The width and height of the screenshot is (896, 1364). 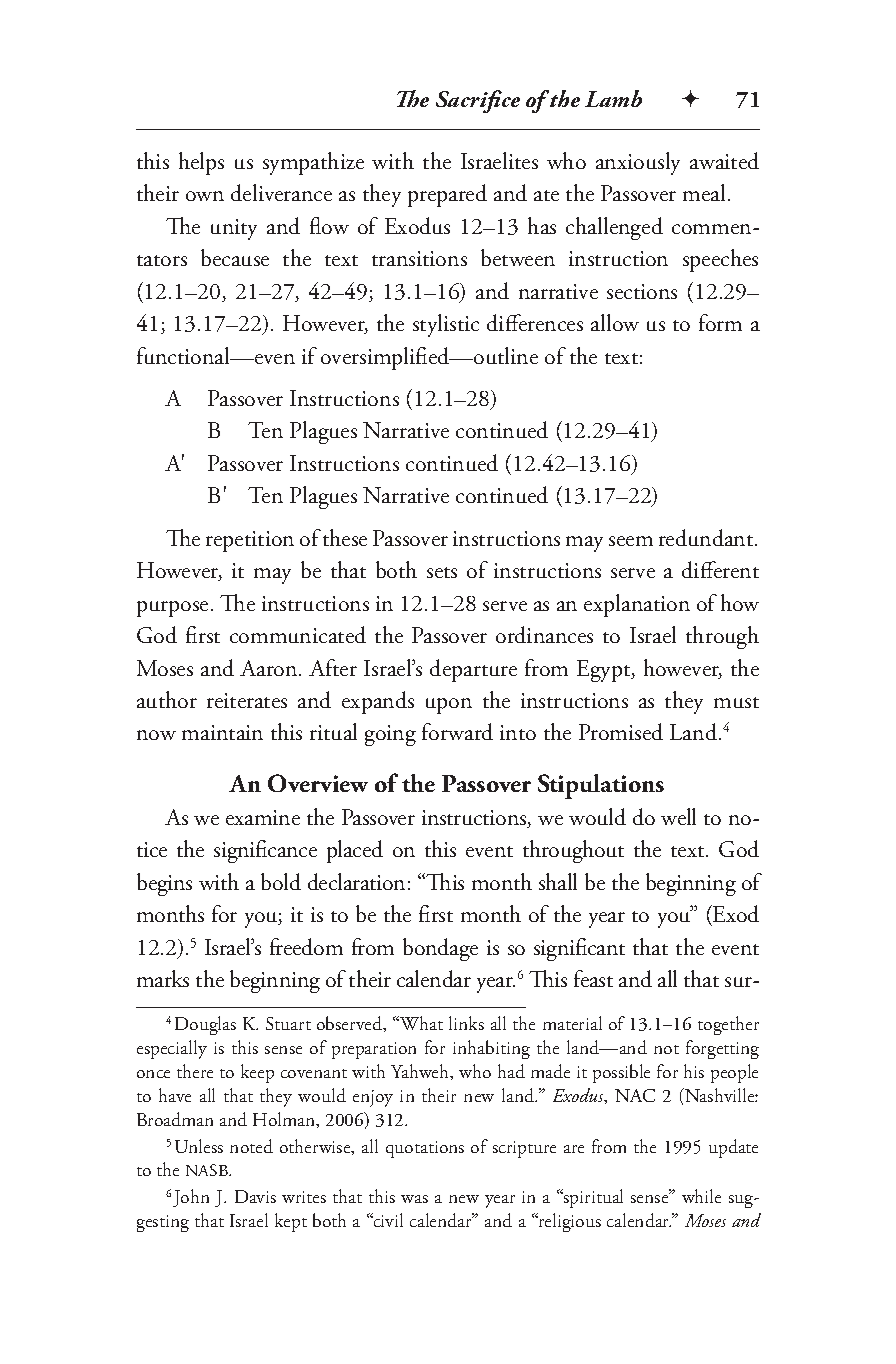 What do you see at coordinates (478, 101) in the screenshot?
I see `Sacrifice` at bounding box center [478, 101].
